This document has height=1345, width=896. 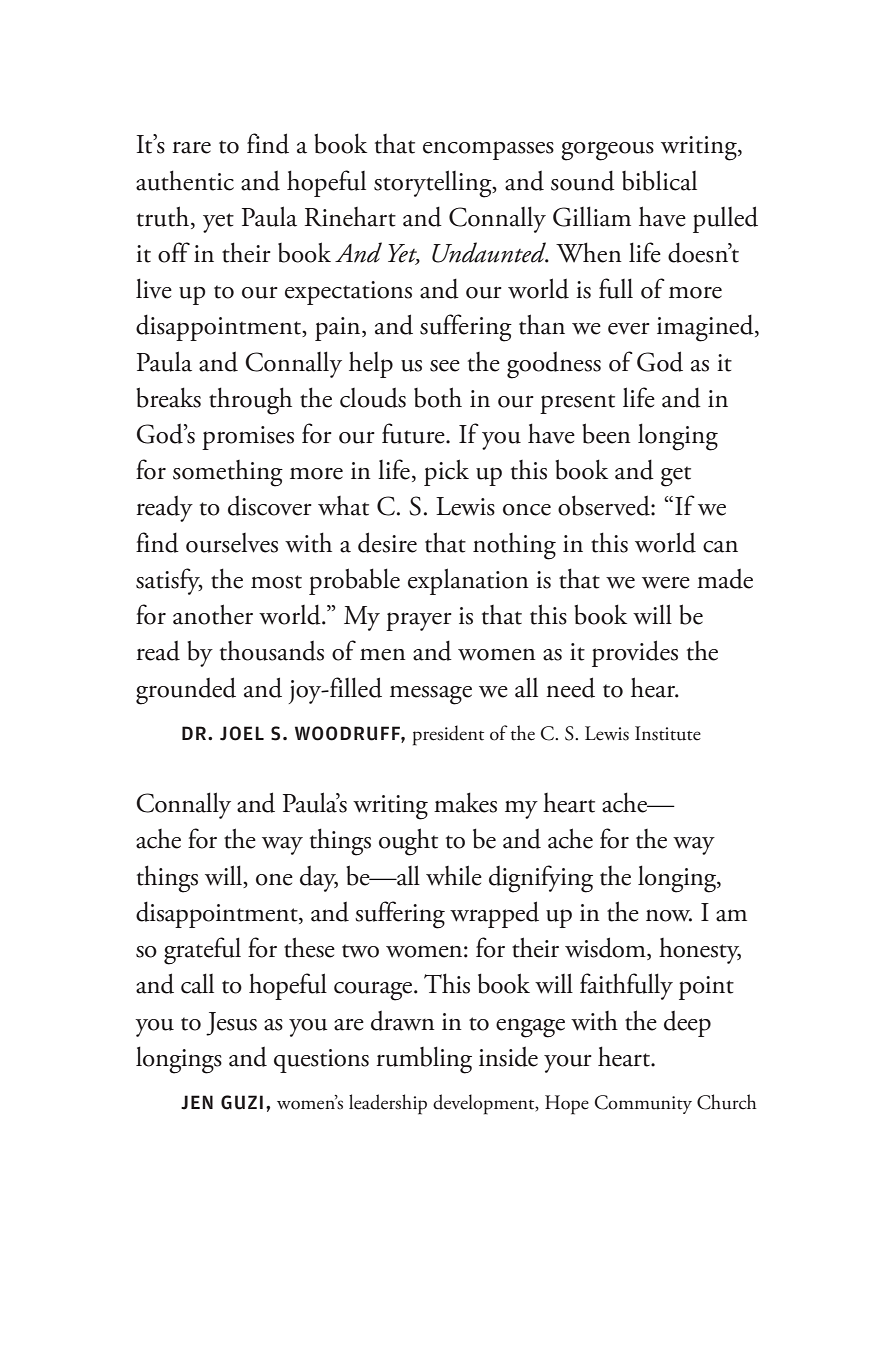 I want to click on Community, so click(x=643, y=1104).
